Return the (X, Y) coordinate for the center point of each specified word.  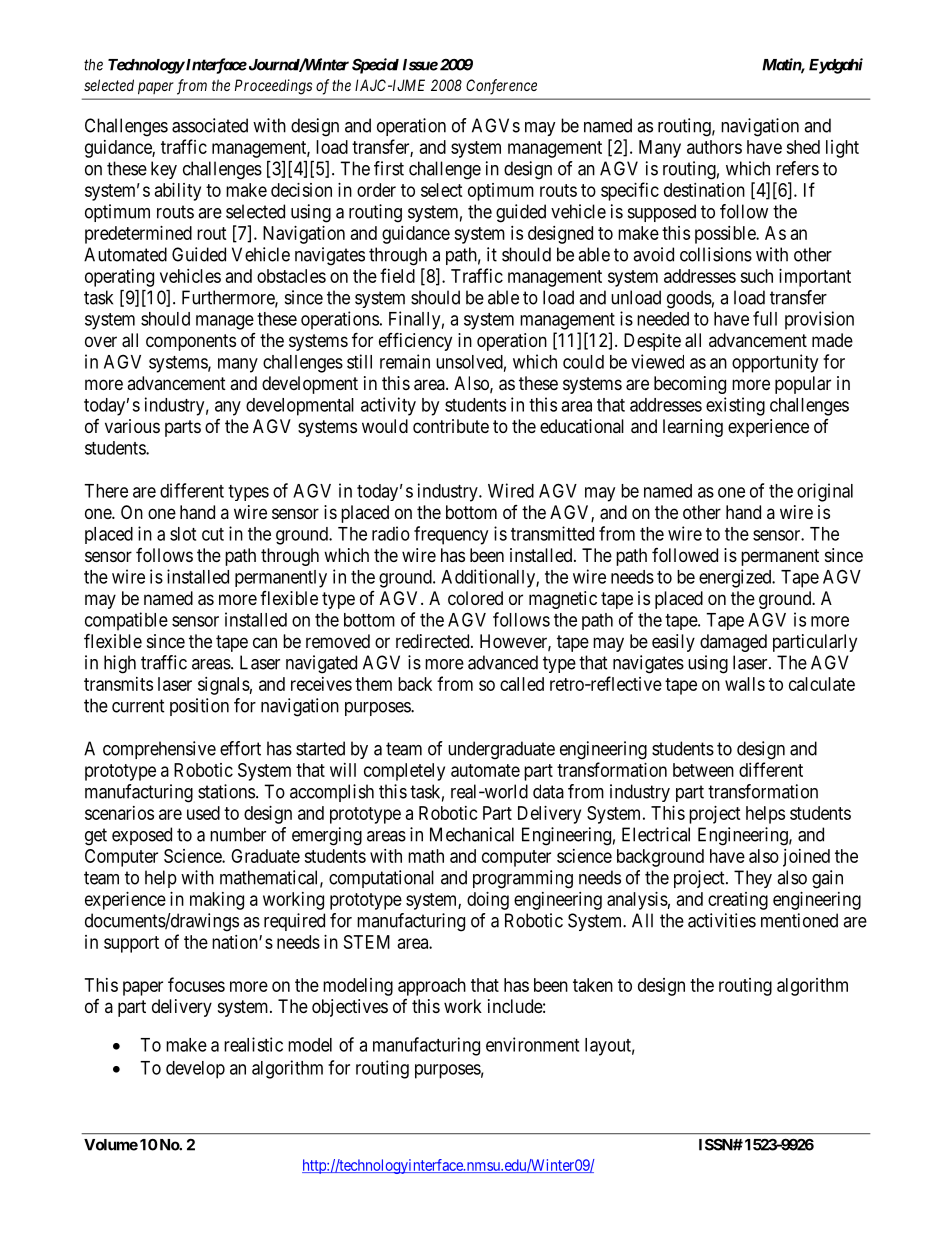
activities (722, 920)
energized (736, 578)
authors (714, 147)
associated (210, 125)
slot (183, 534)
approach (432, 987)
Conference (501, 87)
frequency (451, 535)
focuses (196, 984)
